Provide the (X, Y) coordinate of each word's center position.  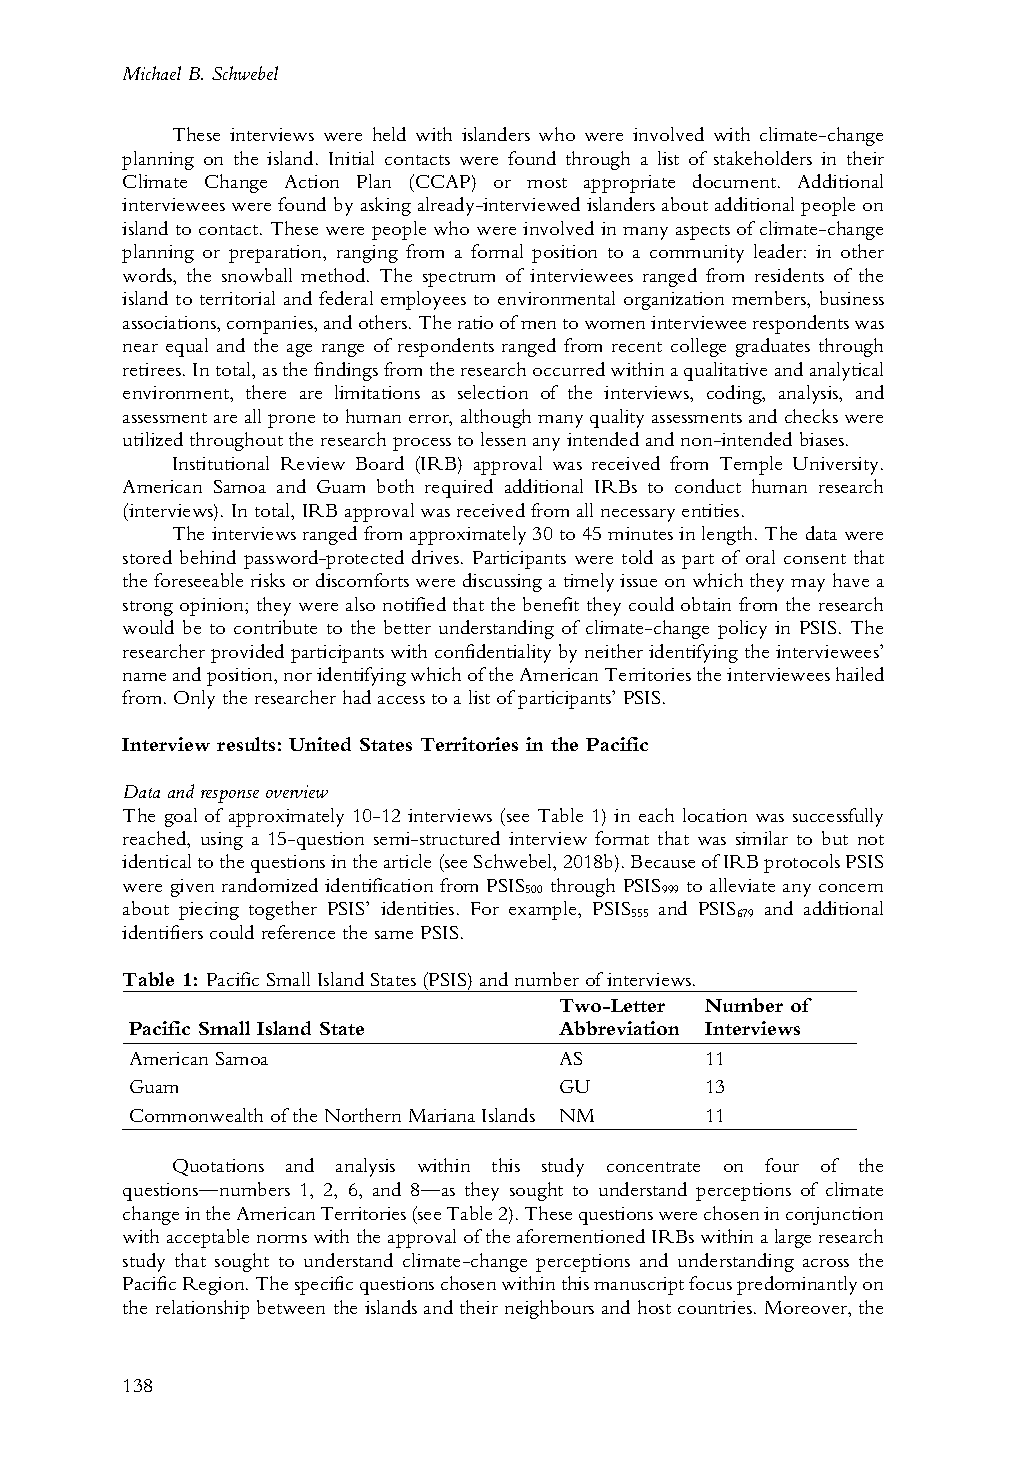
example (544, 910)
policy (742, 629)
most (547, 183)
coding (735, 394)
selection (493, 392)
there (266, 392)
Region (215, 1286)
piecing (209, 911)
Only (194, 699)
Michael (152, 73)
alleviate (742, 885)
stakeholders (763, 158)
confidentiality (493, 653)
